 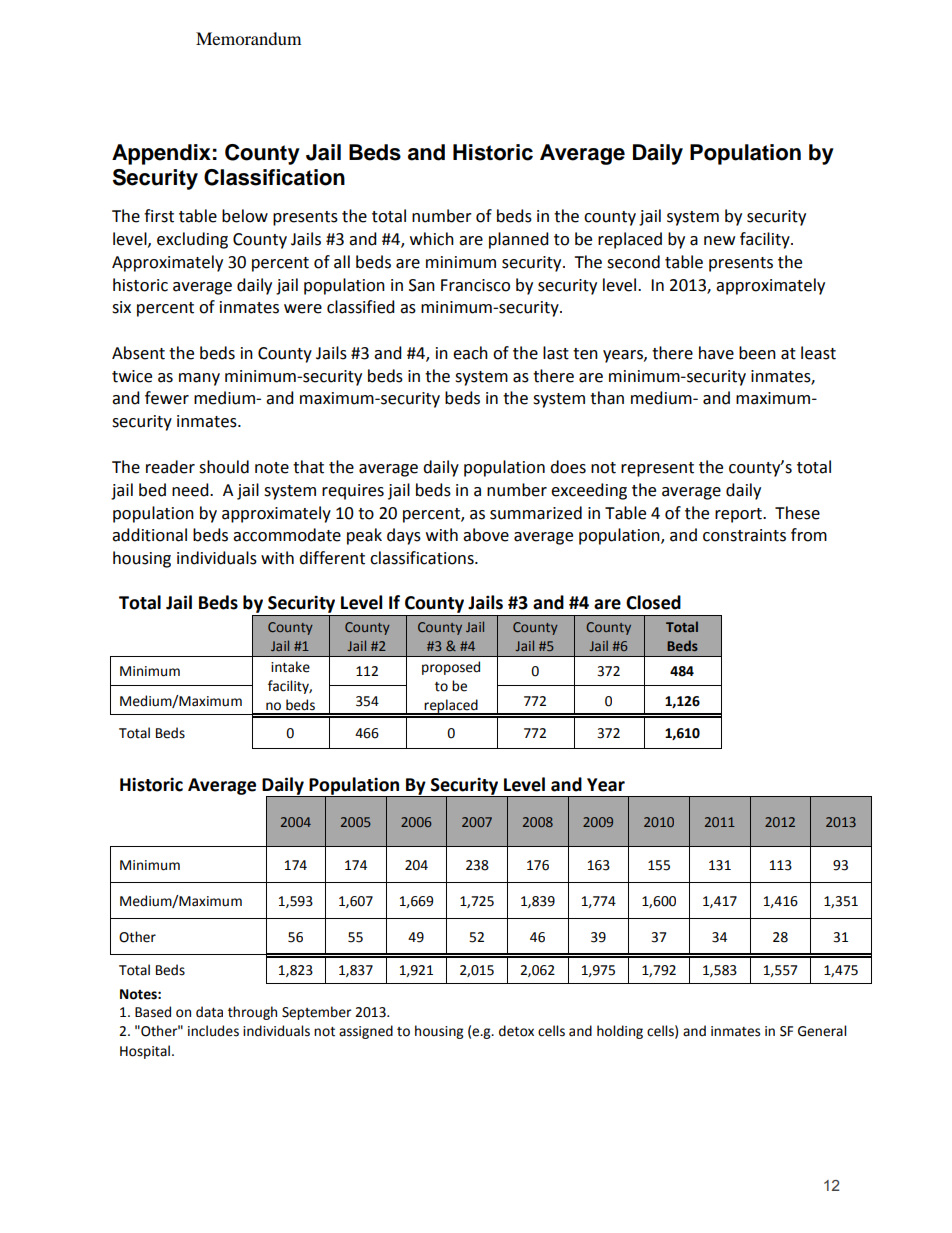 What do you see at coordinates (248, 38) in the page?
I see `Memorandum` at bounding box center [248, 38].
